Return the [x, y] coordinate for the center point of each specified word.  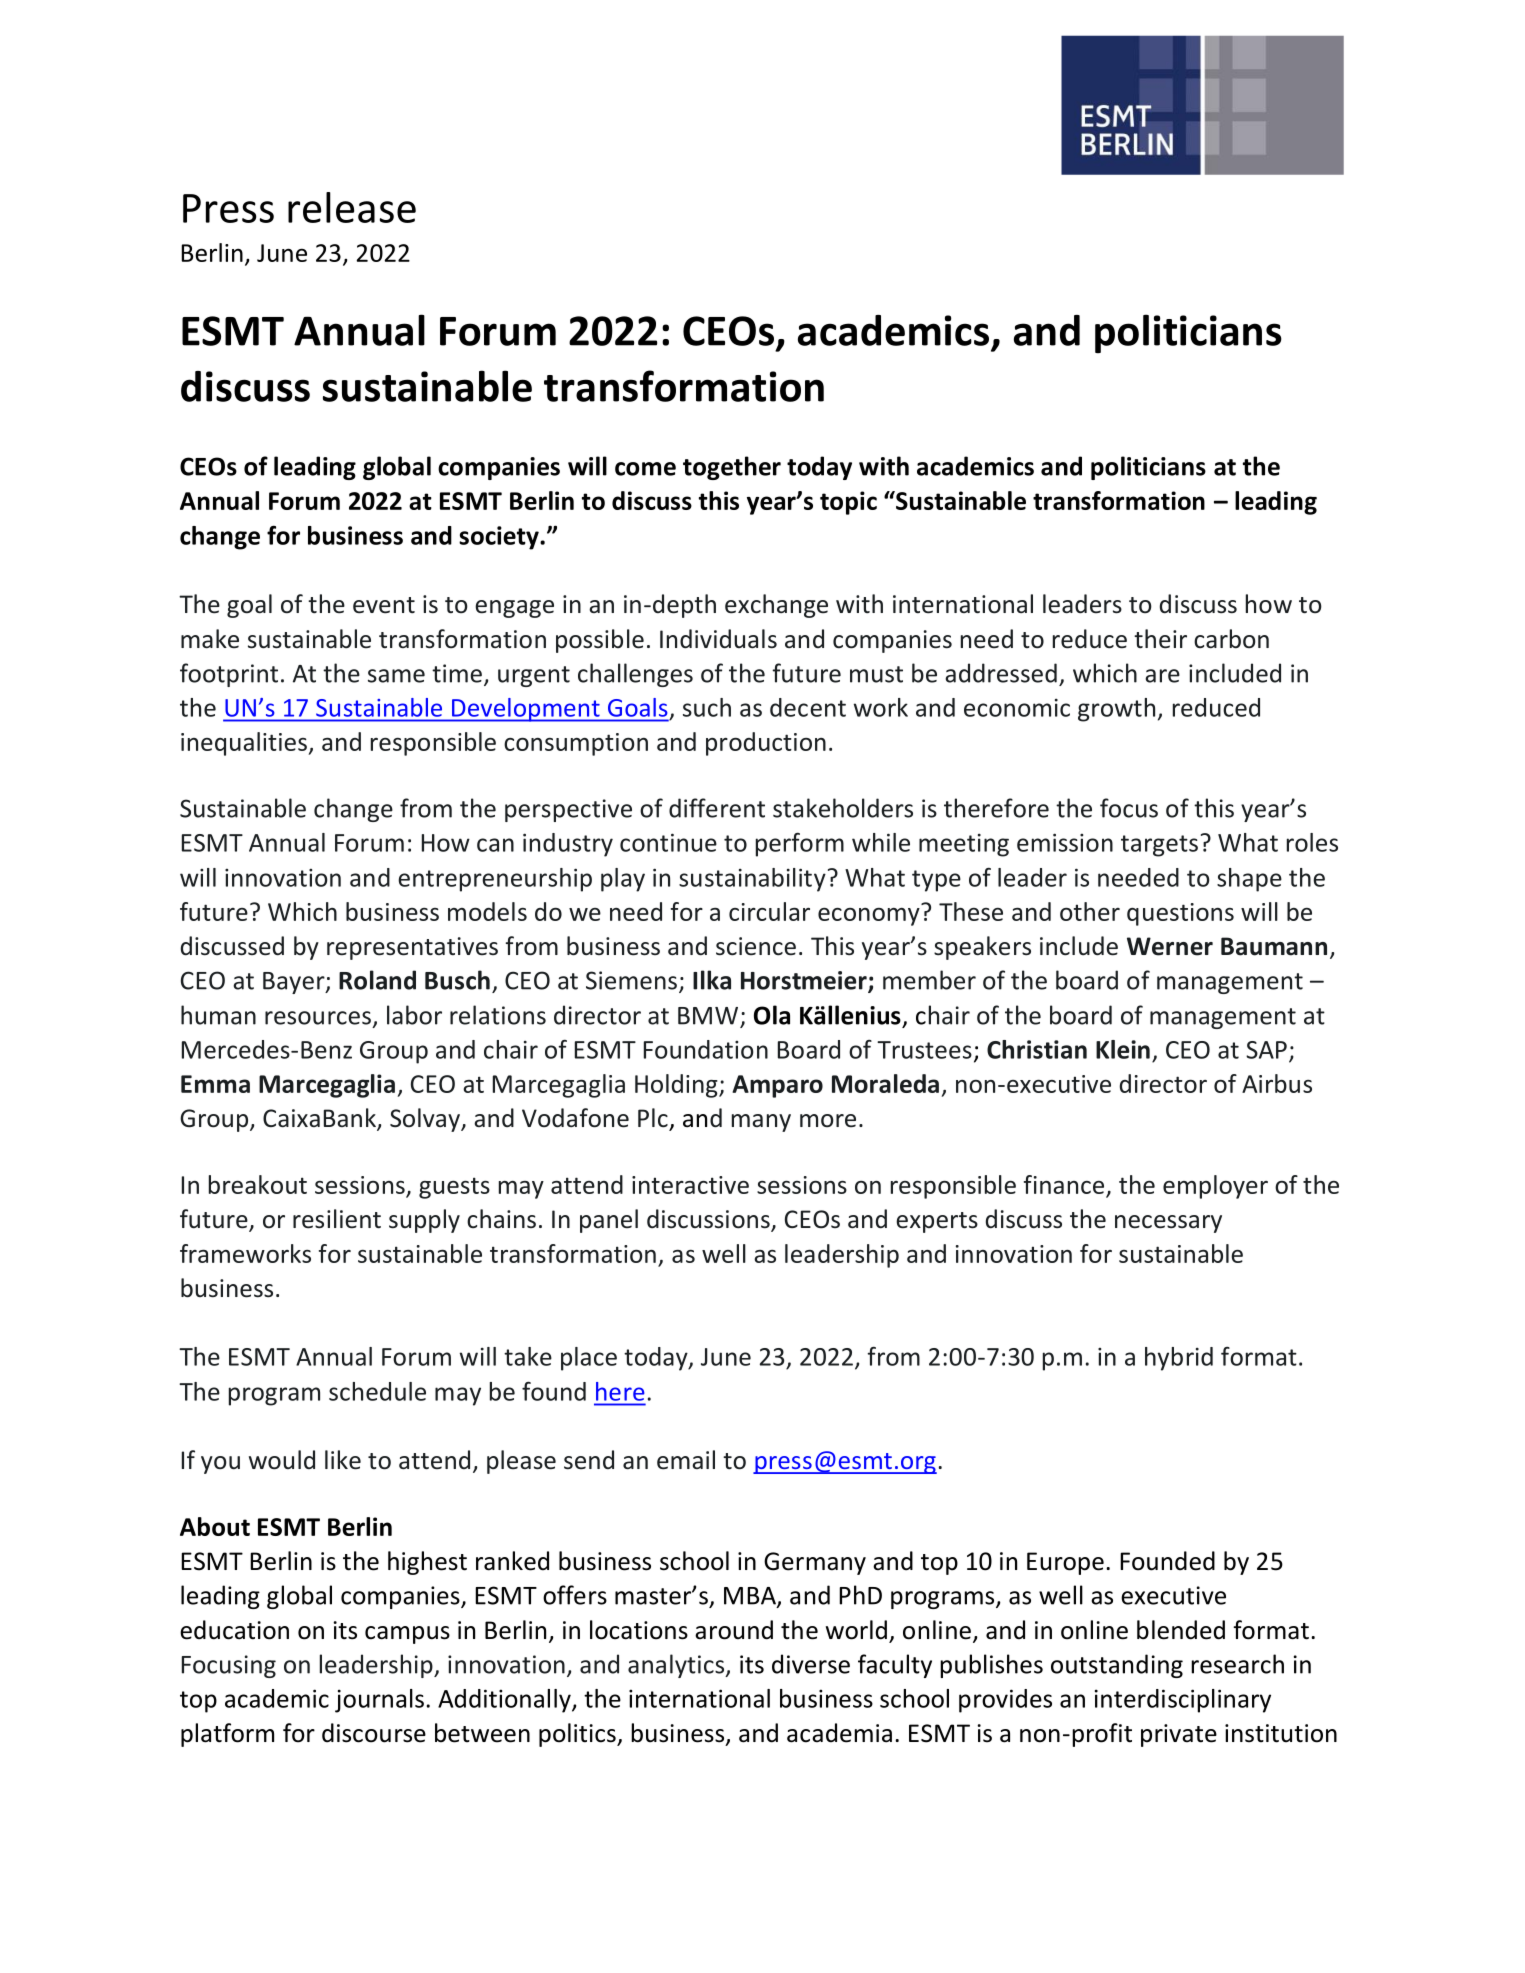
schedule [377, 1391]
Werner [1170, 946]
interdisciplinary [1183, 1701]
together [732, 468]
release [352, 207]
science [756, 946]
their [1160, 639]
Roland [377, 980]
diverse [811, 1664]
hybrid [1179, 1359]
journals [379, 1701]
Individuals [718, 639]
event [384, 605]
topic [848, 503]
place [589, 1359]
